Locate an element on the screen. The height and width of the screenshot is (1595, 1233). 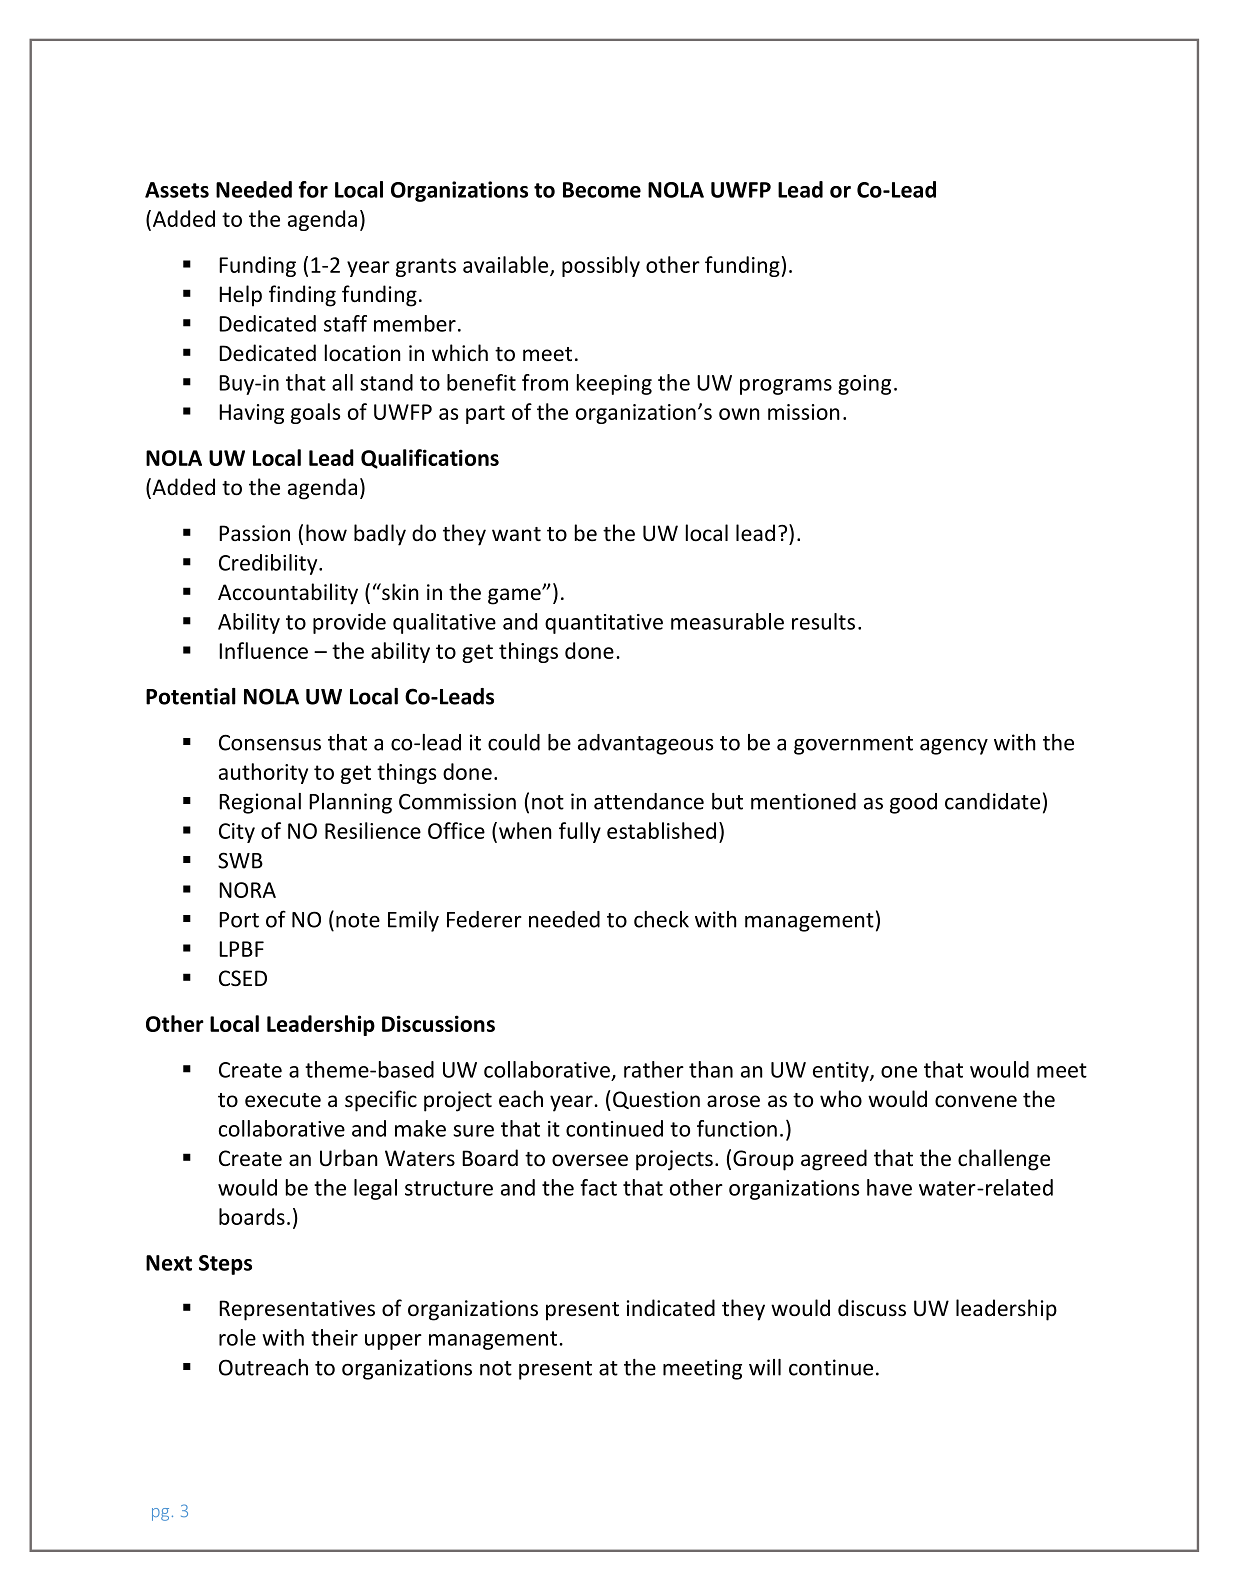
for is located at coordinates (313, 189).
